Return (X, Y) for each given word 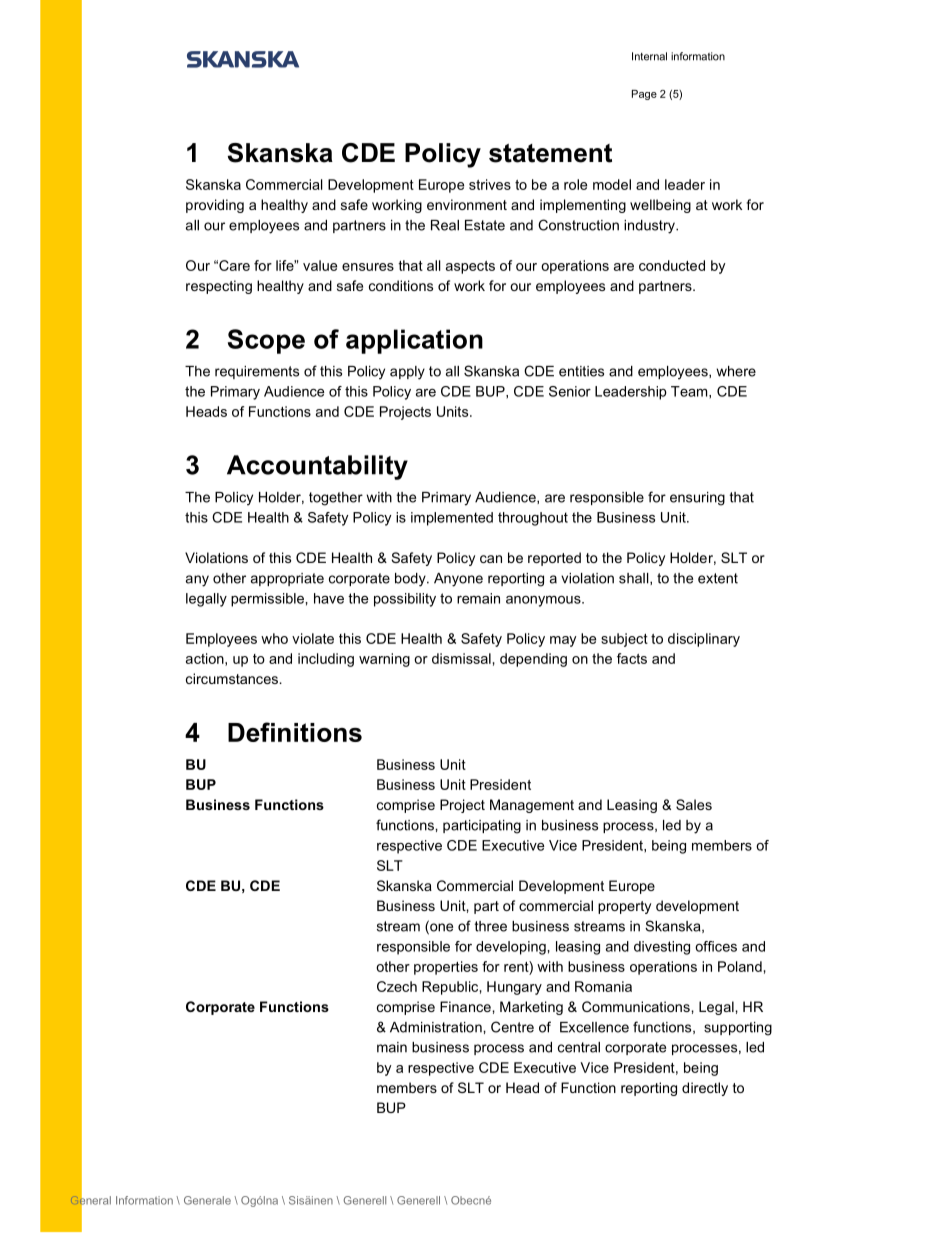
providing (215, 206)
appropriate (287, 579)
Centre (512, 1027)
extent (718, 578)
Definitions (295, 732)
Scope (266, 341)
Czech (397, 986)
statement (550, 153)
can (491, 559)
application (414, 341)
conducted (672, 265)
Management (532, 806)
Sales (694, 804)
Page (644, 95)
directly (705, 1089)
